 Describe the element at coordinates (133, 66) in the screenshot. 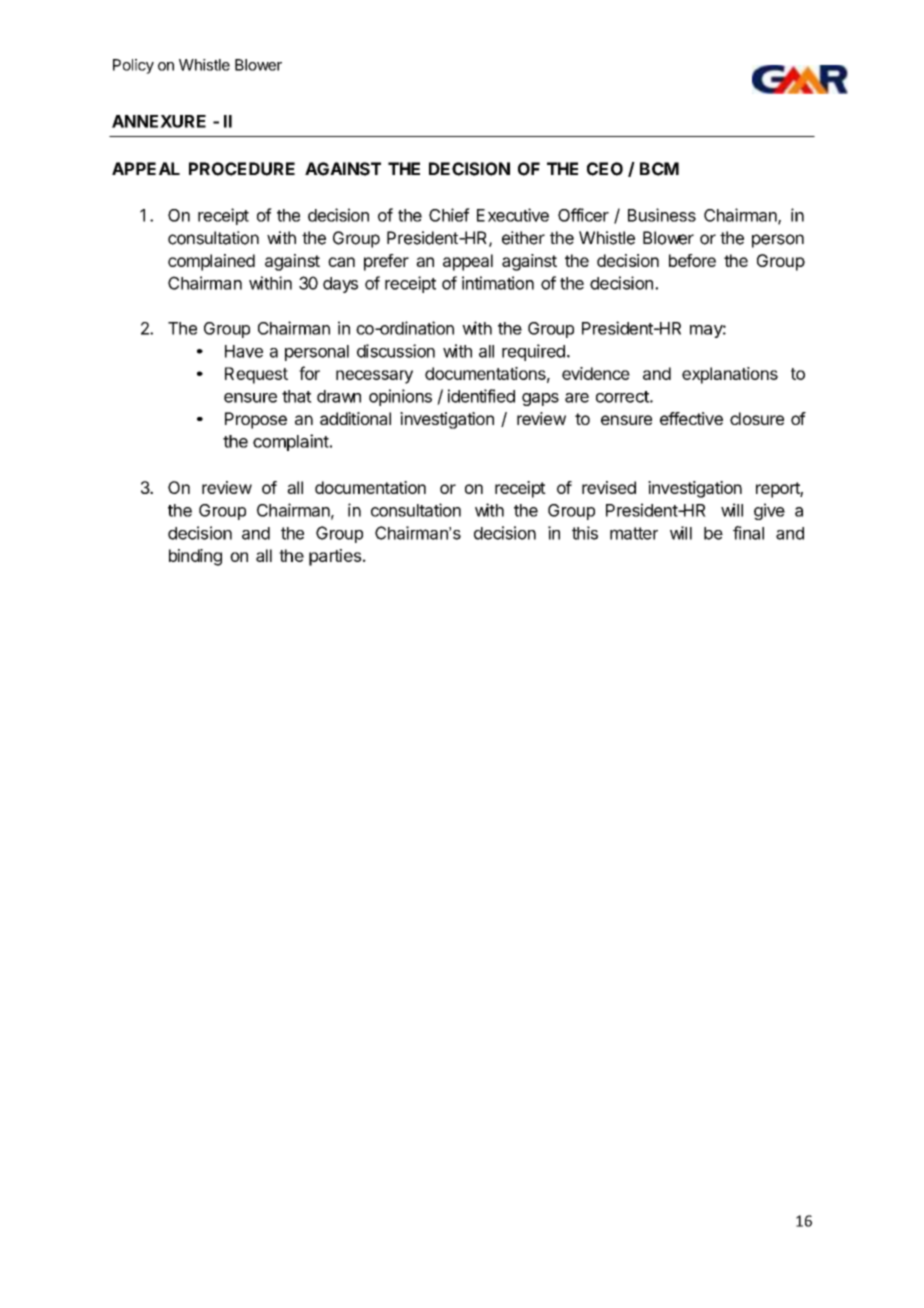

I see `Policy` at that location.
